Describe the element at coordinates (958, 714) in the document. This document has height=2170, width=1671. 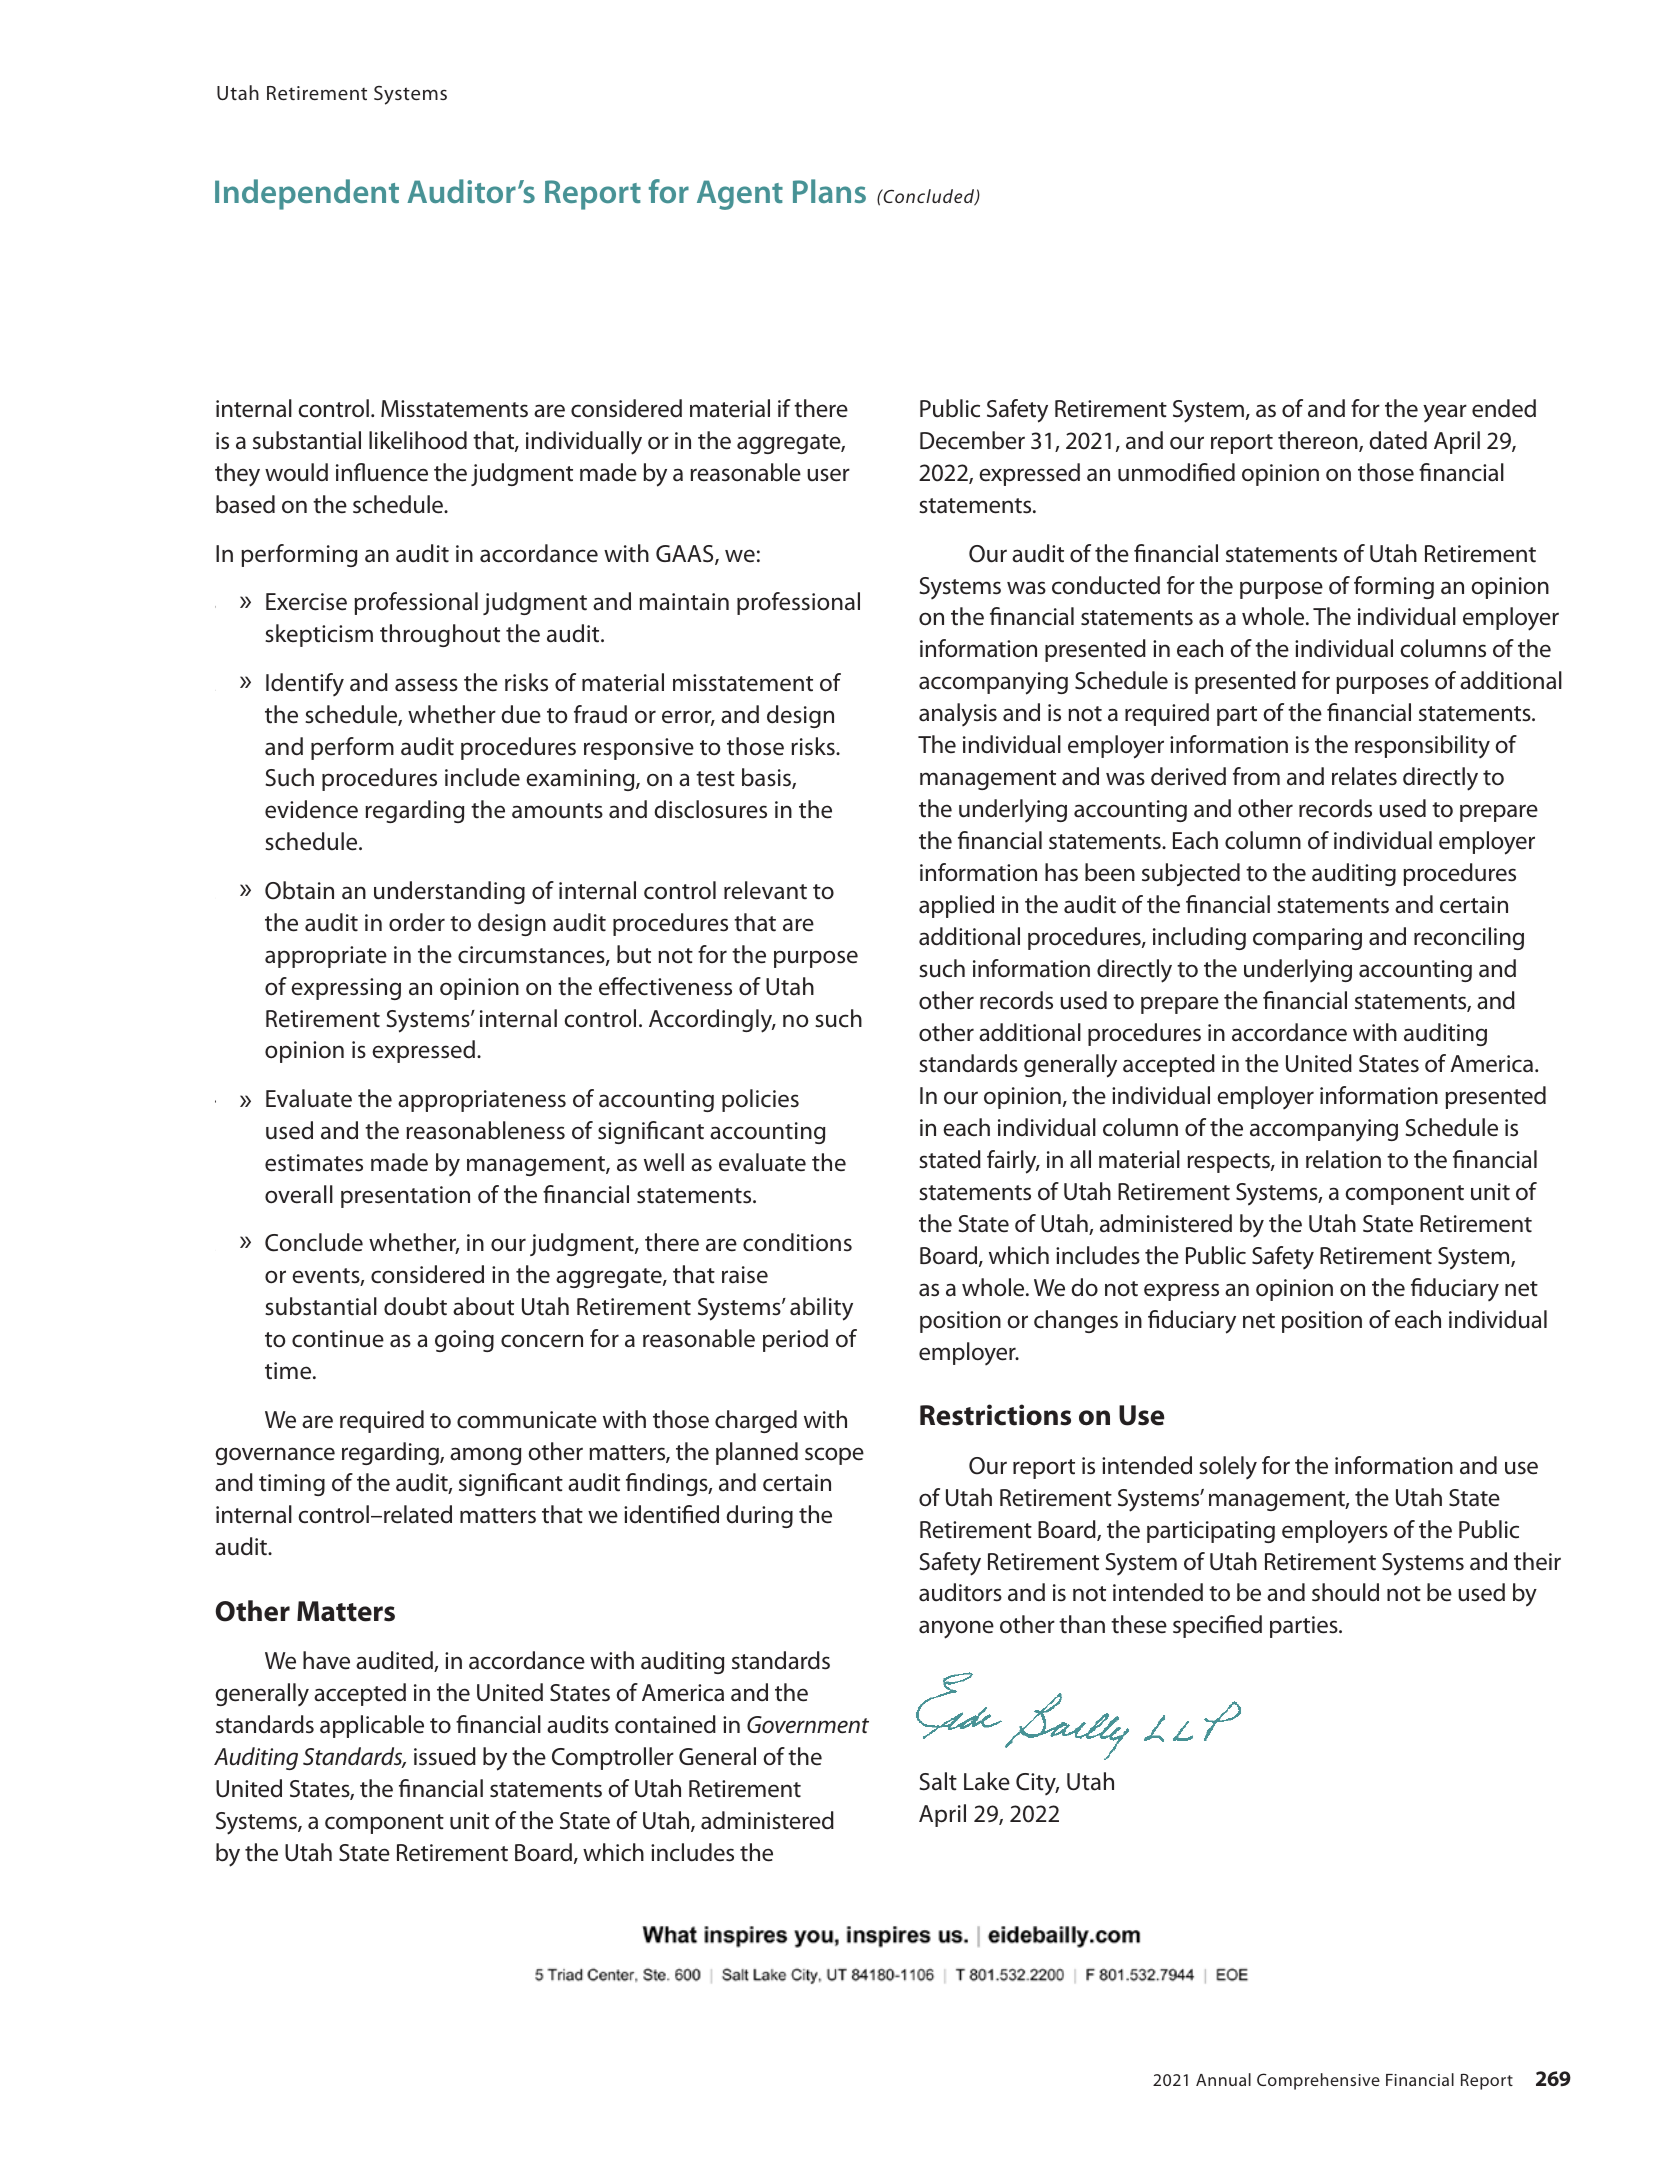
I see `analysis` at that location.
